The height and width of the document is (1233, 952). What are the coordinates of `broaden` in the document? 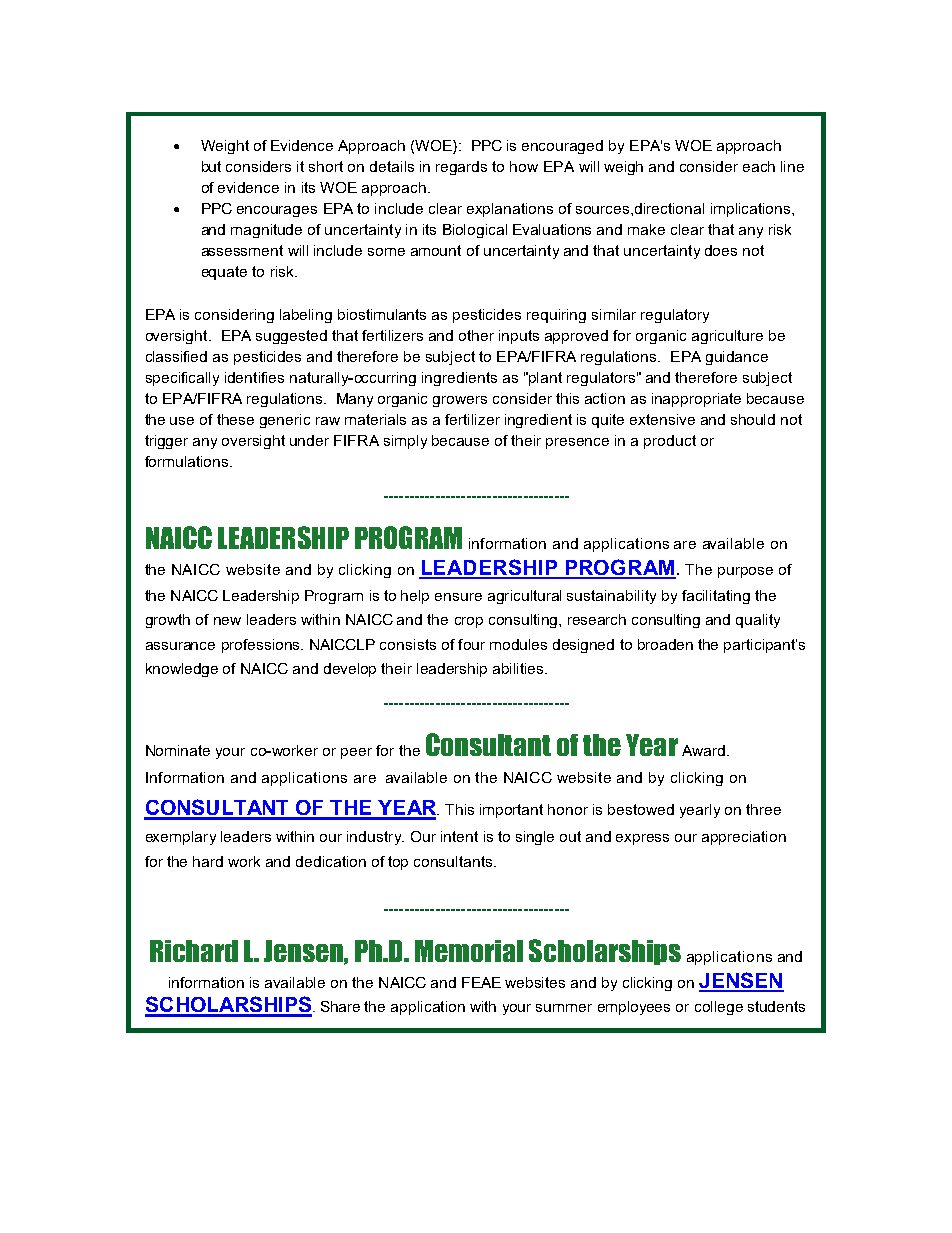 It's located at (665, 644).
